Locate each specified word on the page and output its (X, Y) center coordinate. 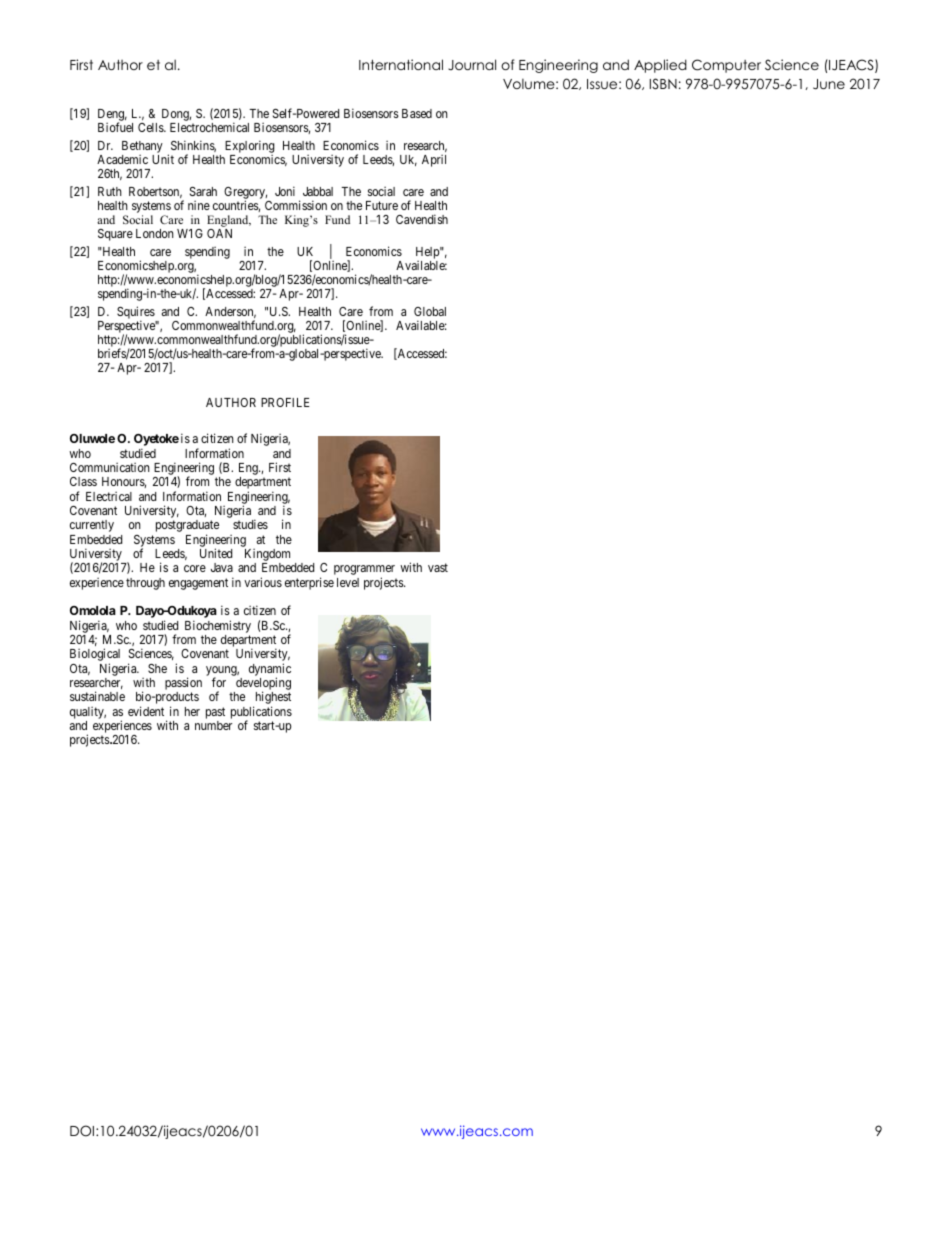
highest (272, 699)
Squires (136, 313)
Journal (472, 64)
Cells (151, 127)
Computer (726, 66)
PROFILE (285, 402)
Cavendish (422, 219)
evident (146, 711)
